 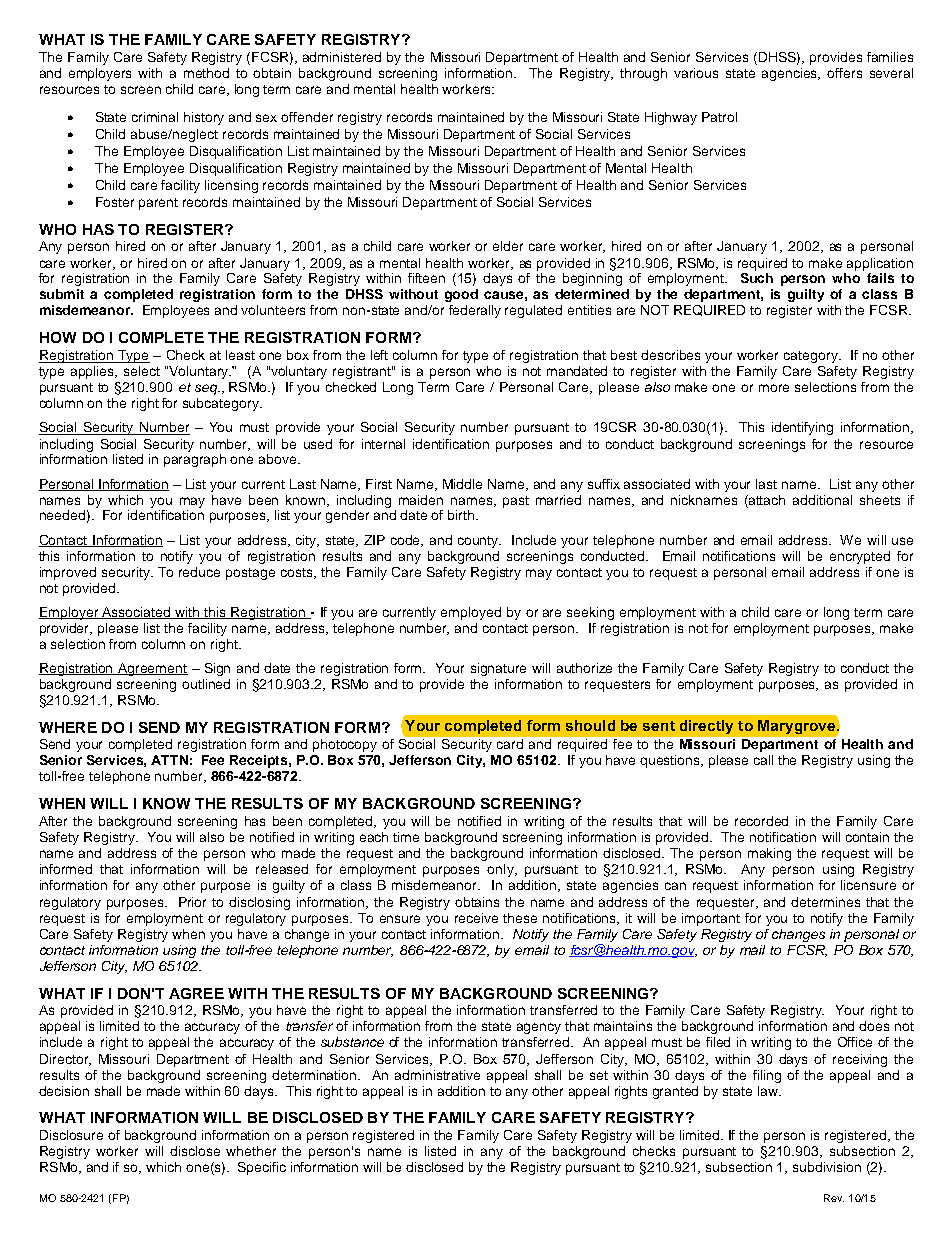 What do you see at coordinates (192, 902) in the screenshot?
I see `Prior` at bounding box center [192, 902].
